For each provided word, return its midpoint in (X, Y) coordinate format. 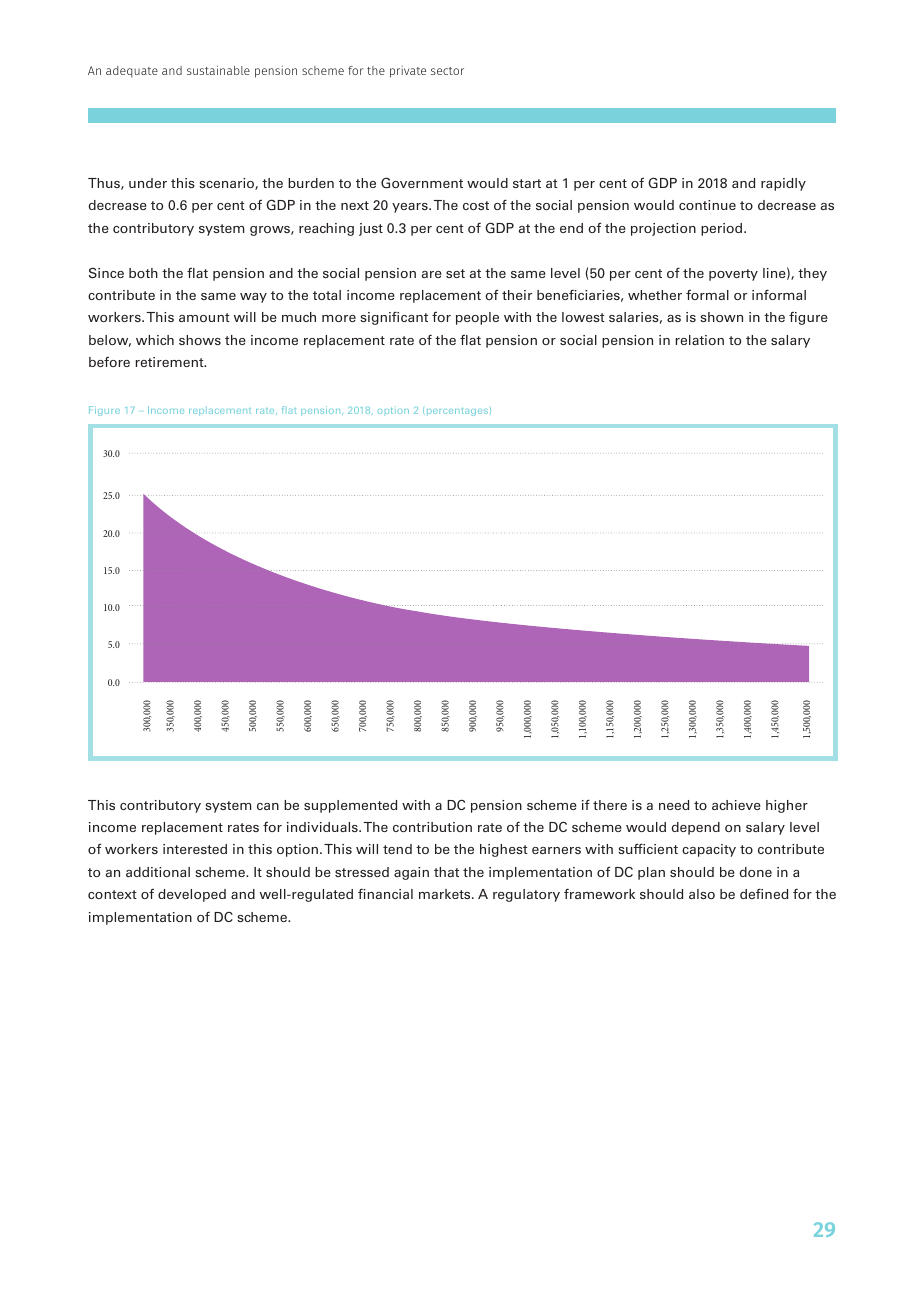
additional (158, 872)
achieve (736, 805)
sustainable (218, 70)
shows (200, 340)
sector (447, 71)
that (446, 872)
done (755, 872)
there (610, 805)
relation (699, 340)
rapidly (783, 184)
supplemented (350, 806)
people (477, 318)
